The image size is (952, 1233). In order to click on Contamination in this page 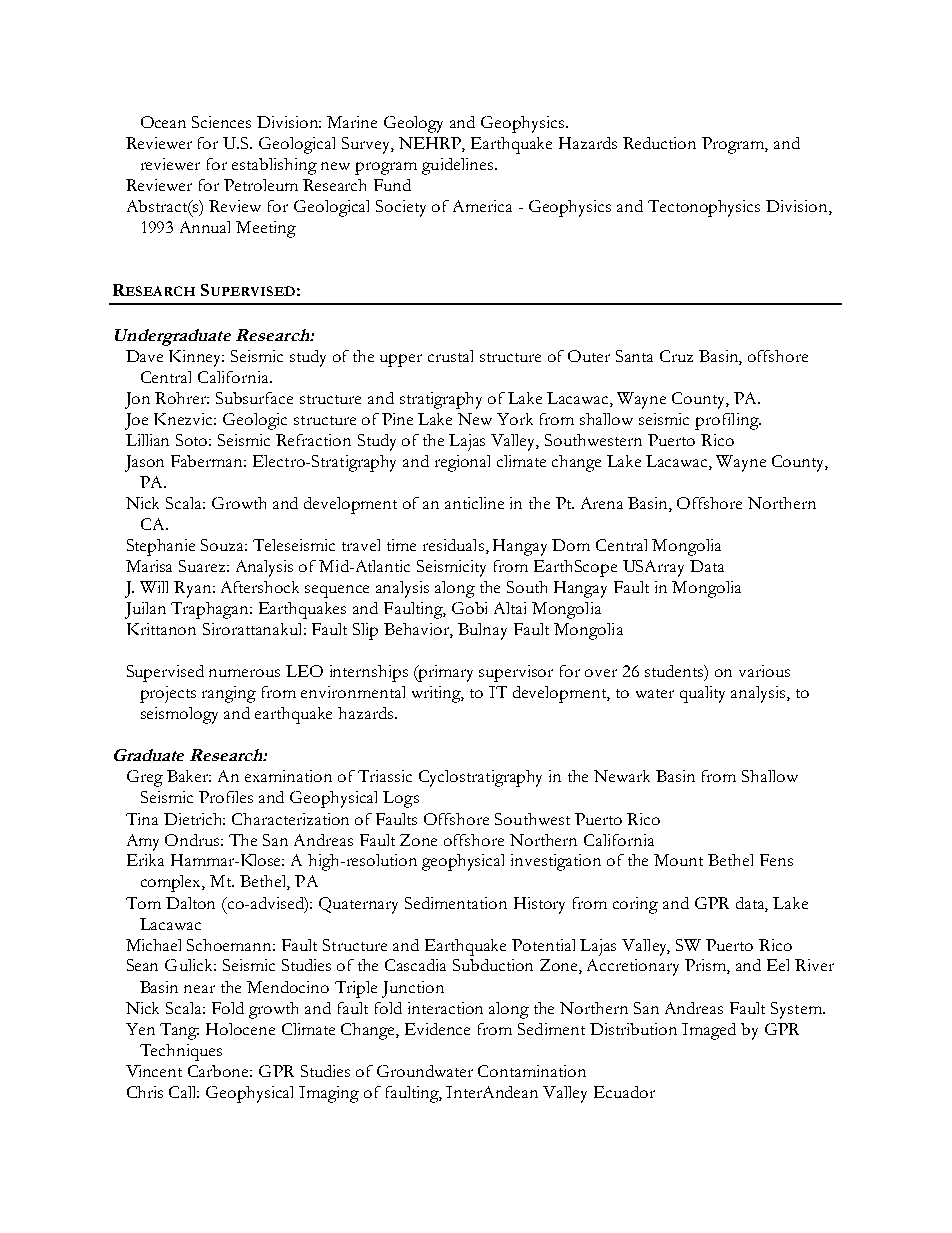, I will do `click(532, 1071)`.
